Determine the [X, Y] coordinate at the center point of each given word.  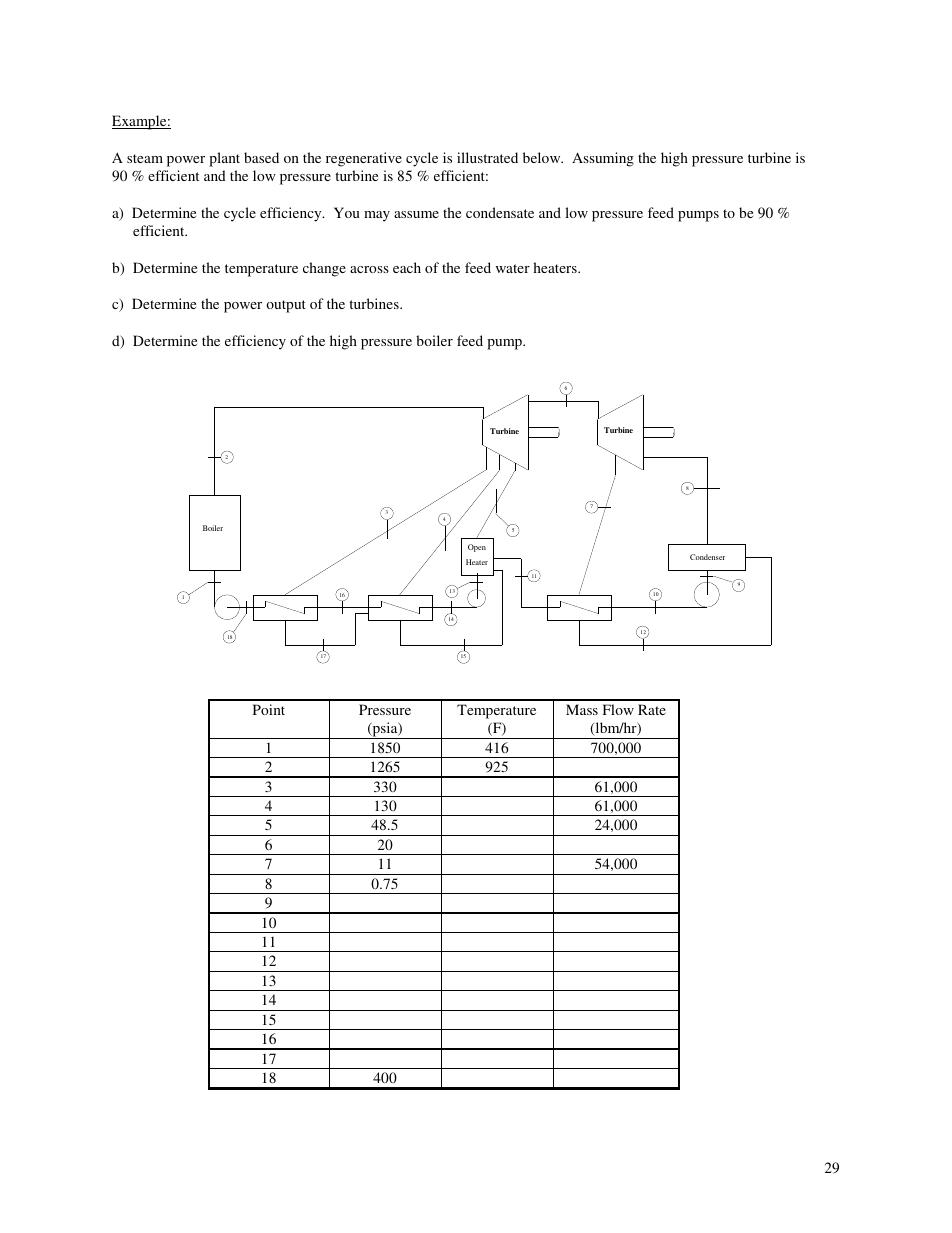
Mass [582, 709]
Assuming [603, 159]
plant [224, 159]
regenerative [364, 159]
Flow [618, 709]
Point [269, 709]
